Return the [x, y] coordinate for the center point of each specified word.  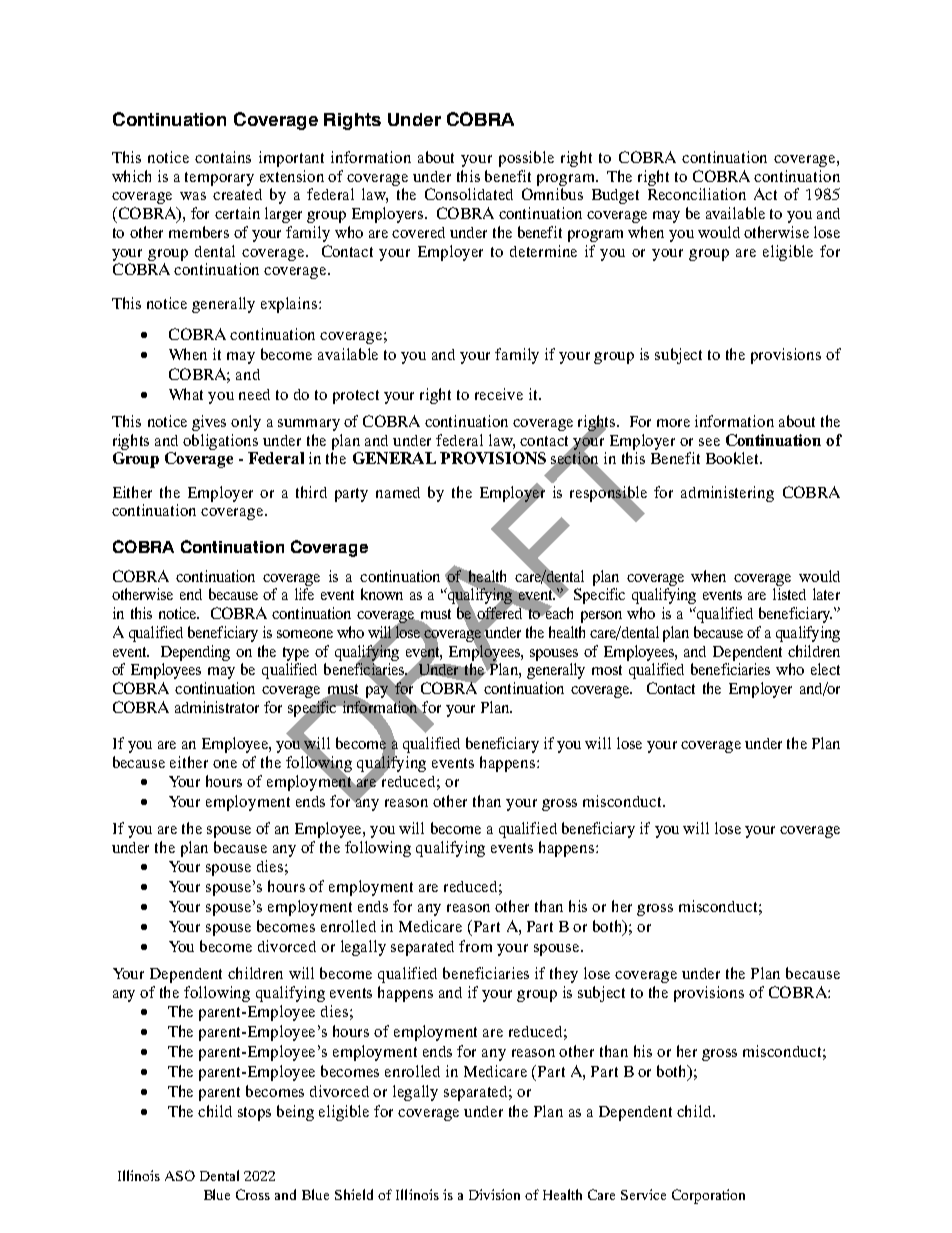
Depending [195, 653]
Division [494, 1194]
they [564, 975]
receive [499, 394]
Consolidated [469, 194]
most [607, 670]
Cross [253, 1194]
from [475, 946]
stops [254, 1114]
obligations [220, 442]
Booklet [734, 458]
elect [825, 669]
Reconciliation [697, 194]
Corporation [708, 1196]
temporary [219, 179]
